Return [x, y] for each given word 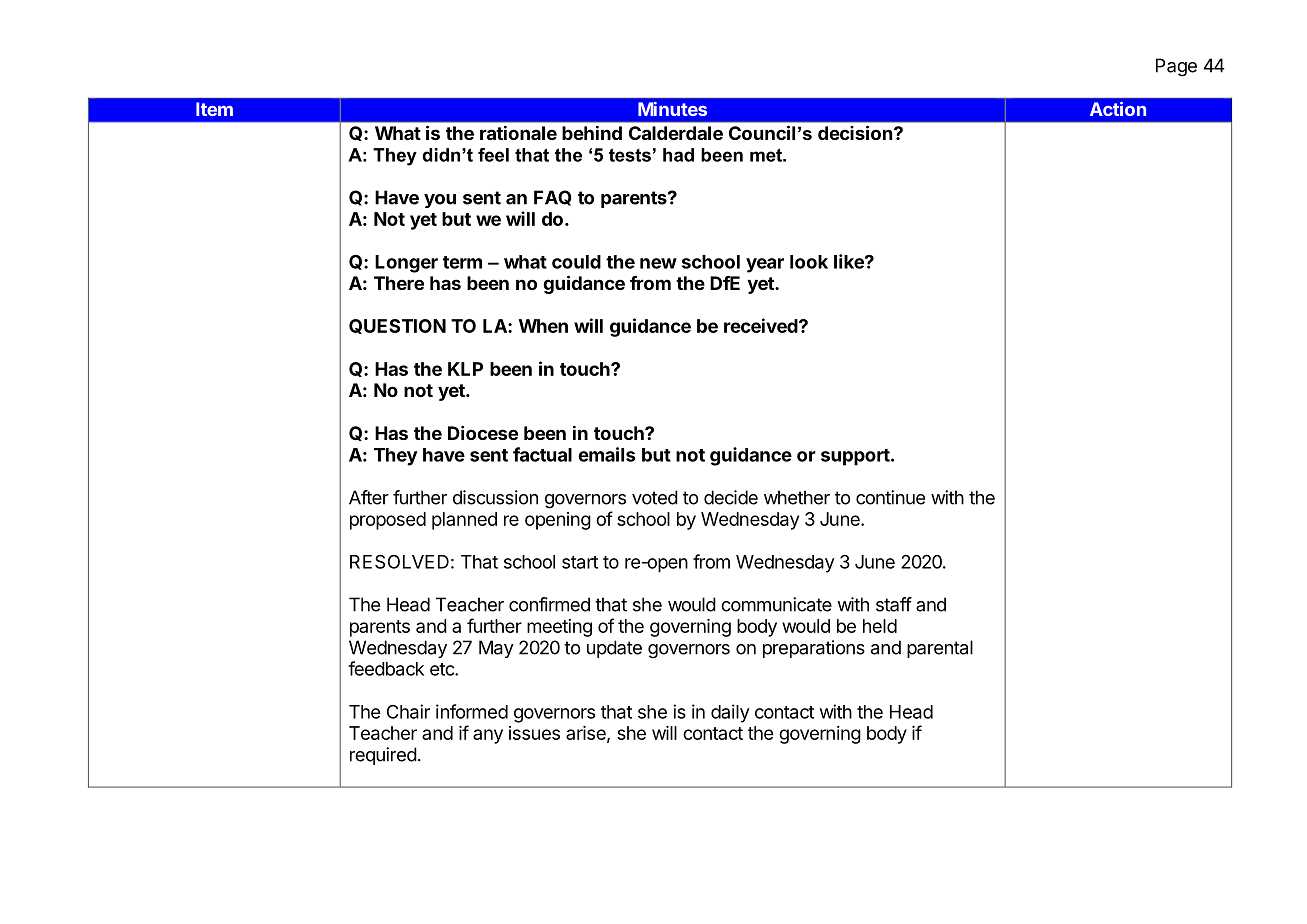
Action [1118, 109]
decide [731, 497]
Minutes [672, 109]
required [383, 756]
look [809, 262]
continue [890, 497]
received [762, 325]
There [399, 283]
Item [214, 109]
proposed [388, 521]
